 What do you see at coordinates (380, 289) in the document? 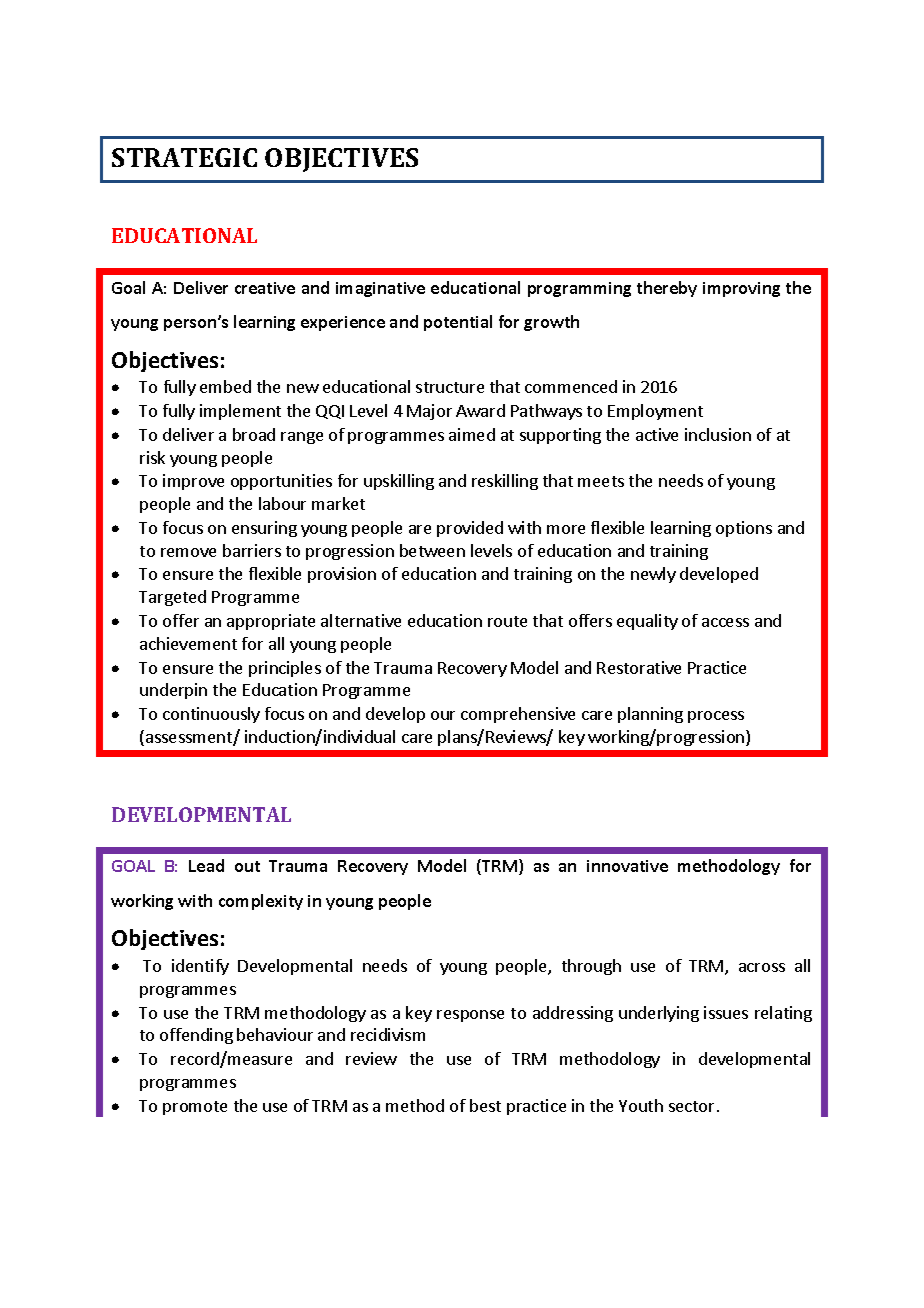
I see `imaginative` at bounding box center [380, 289].
